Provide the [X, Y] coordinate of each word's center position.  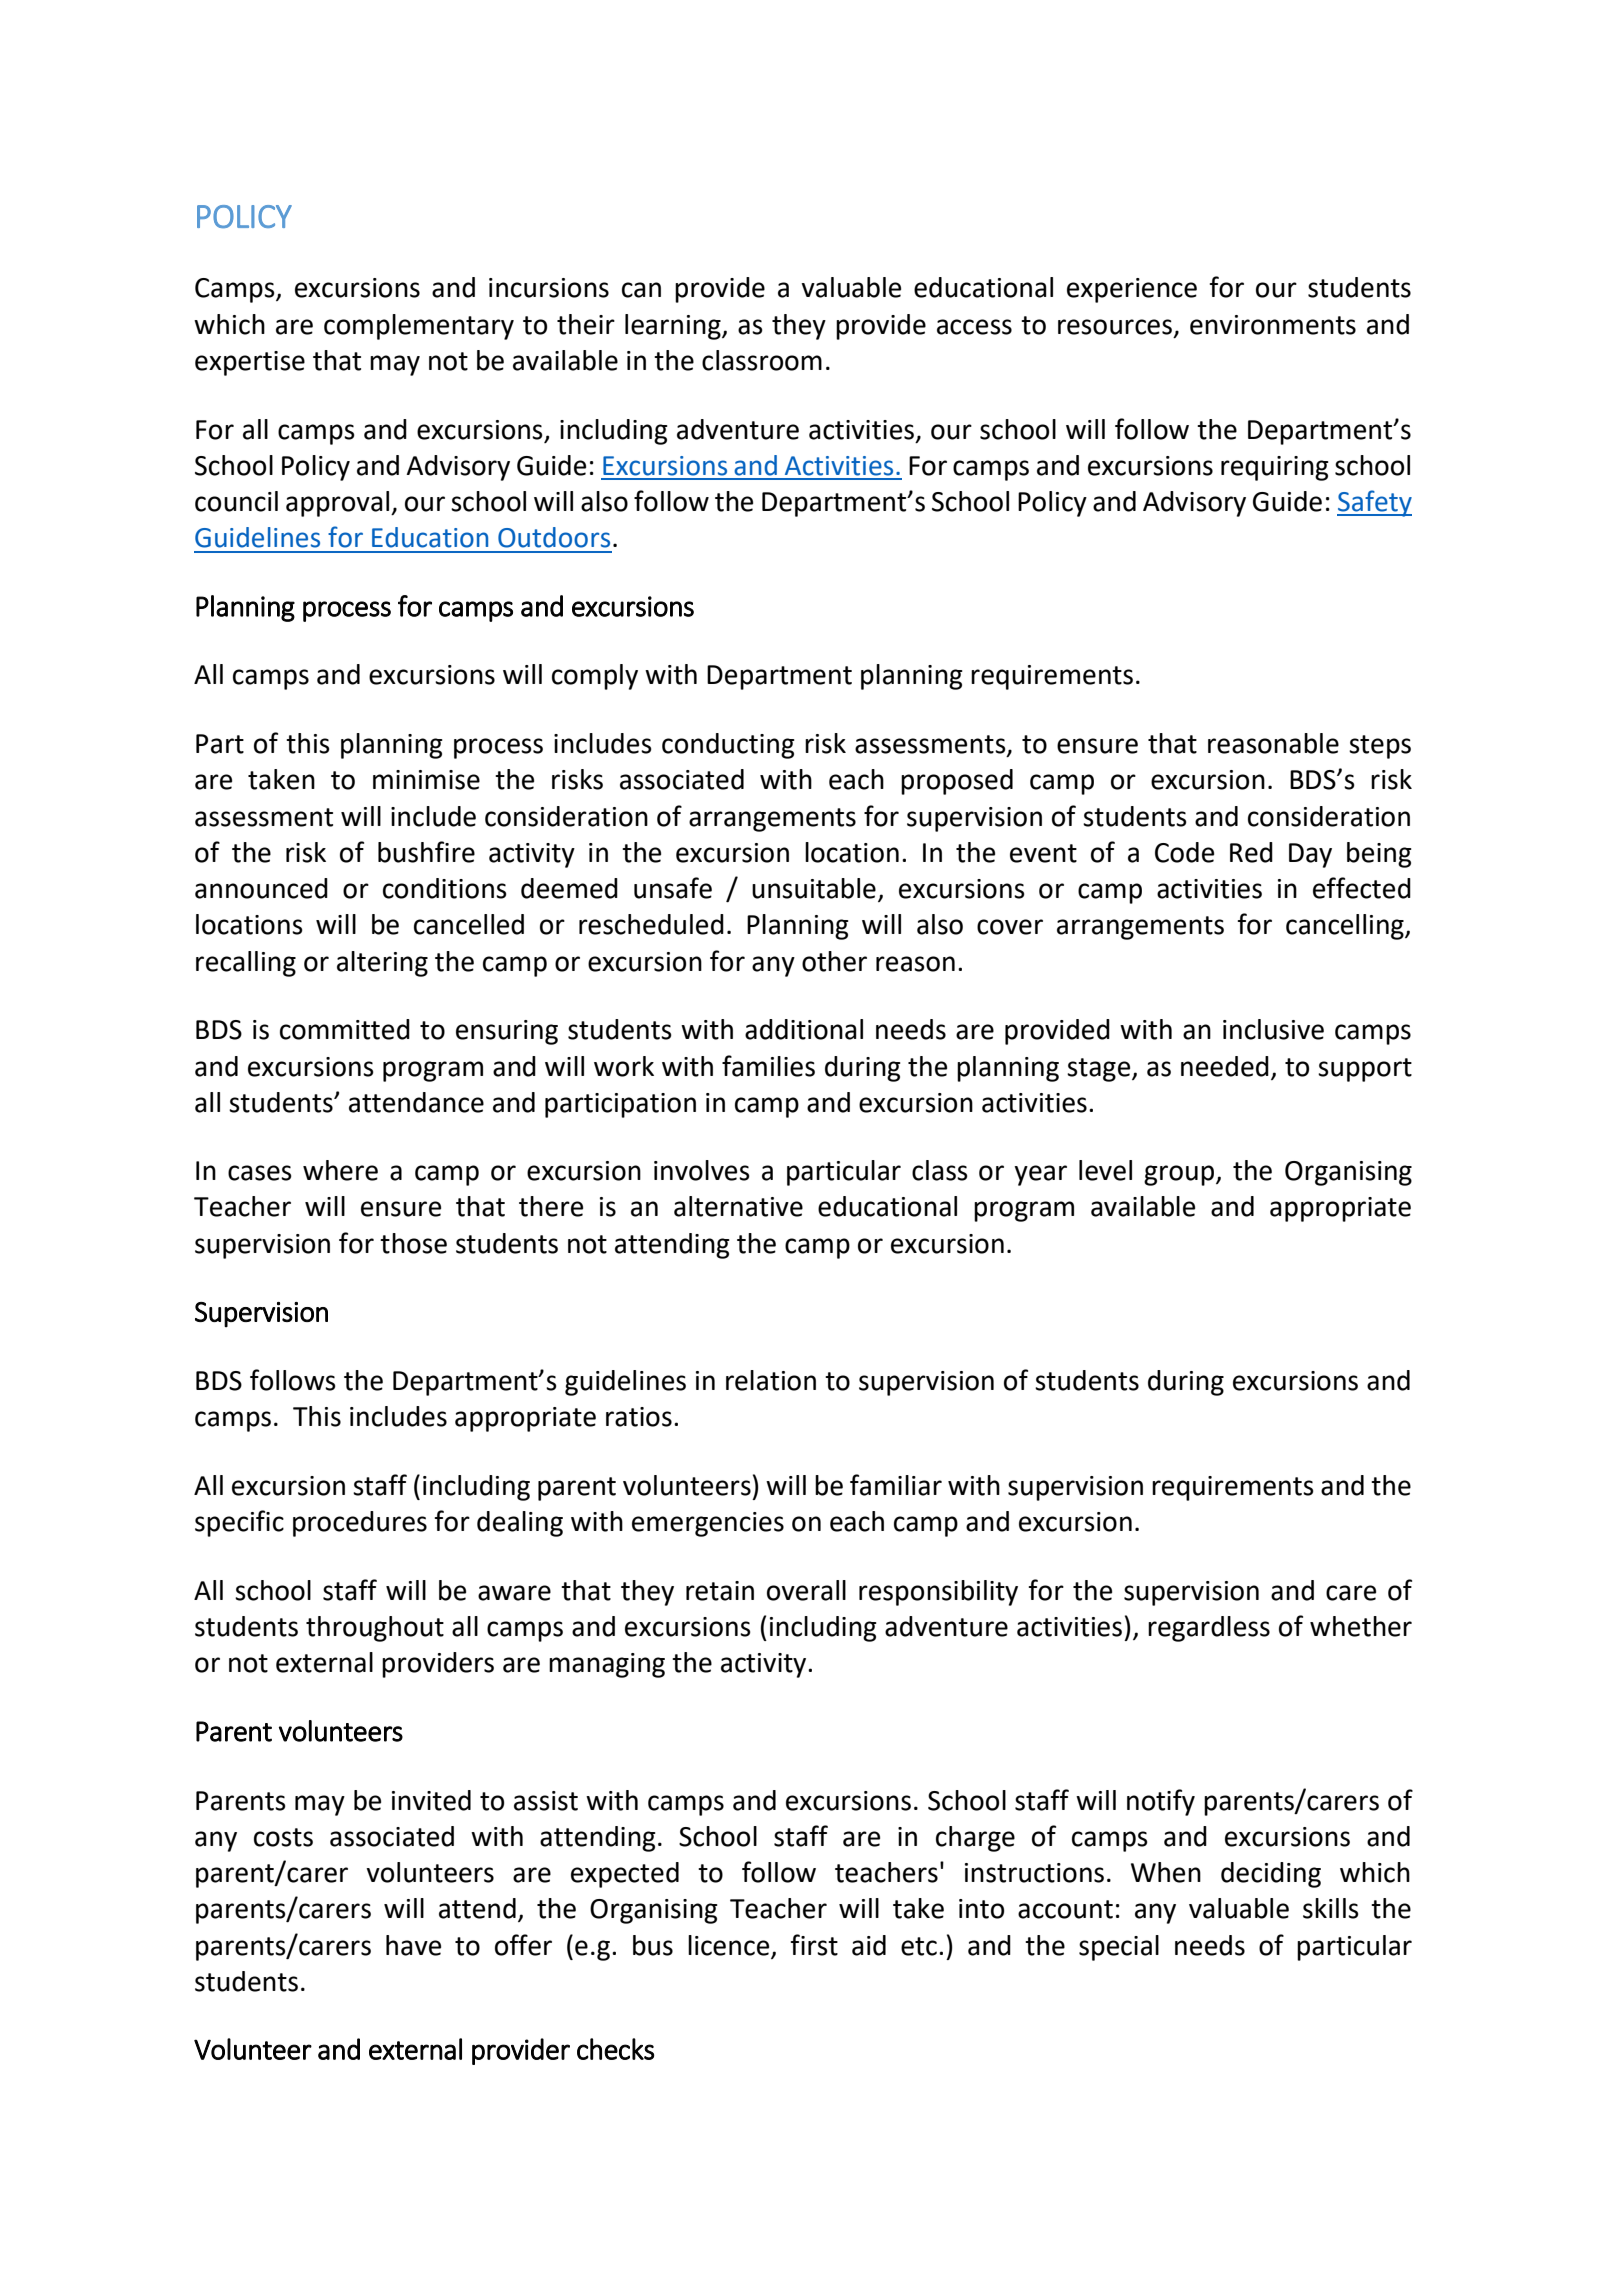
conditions [445, 888]
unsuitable [814, 888]
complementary [419, 327]
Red [1251, 852]
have [413, 1945]
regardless [1209, 1629]
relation [771, 1380]
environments [1273, 325]
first [814, 1945]
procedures [360, 1524]
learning [674, 327]
